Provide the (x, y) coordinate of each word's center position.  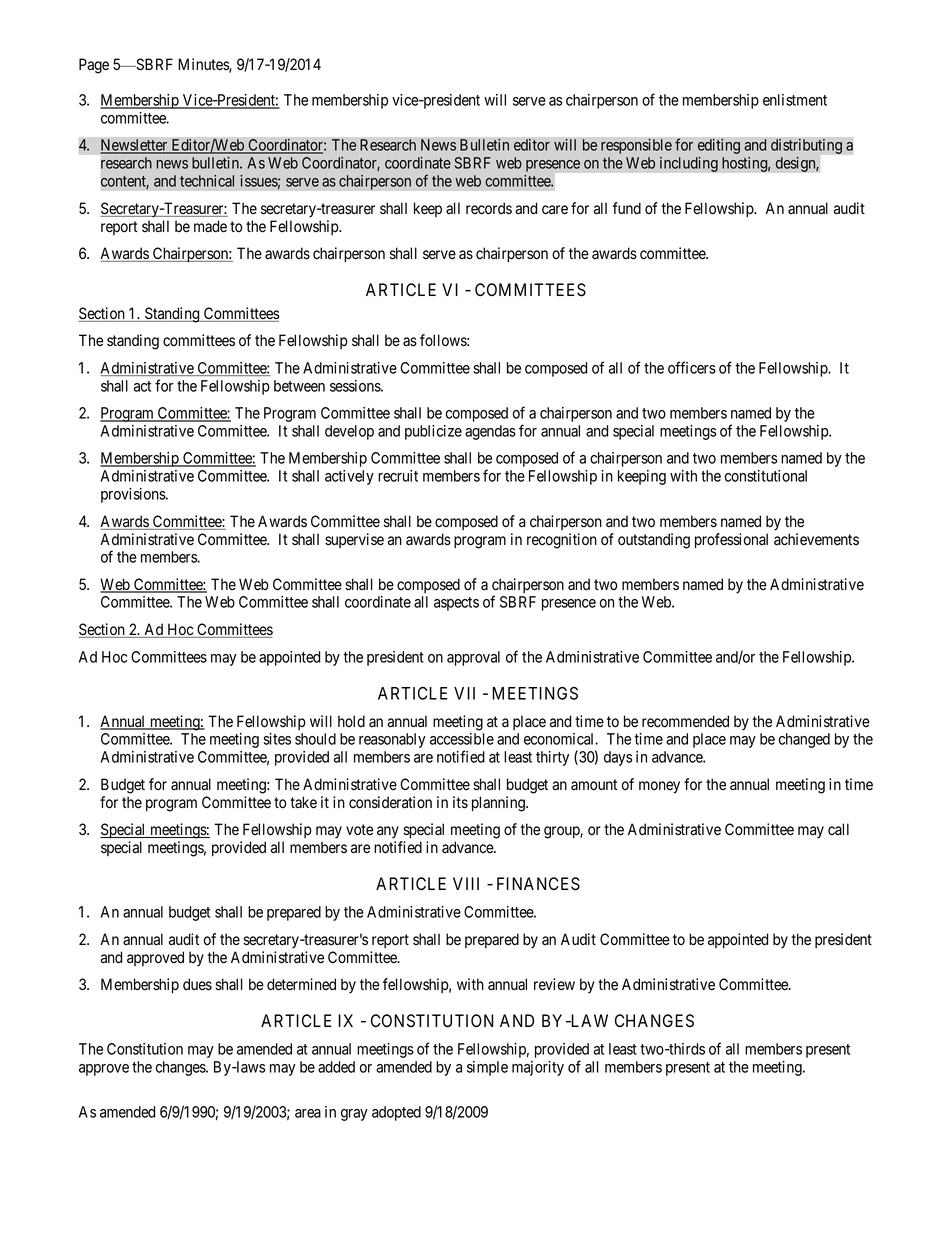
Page (94, 66)
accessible (462, 739)
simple (487, 1068)
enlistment (795, 100)
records (489, 208)
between (299, 386)
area (308, 1113)
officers (692, 367)
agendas (490, 432)
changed (804, 740)
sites (277, 739)
